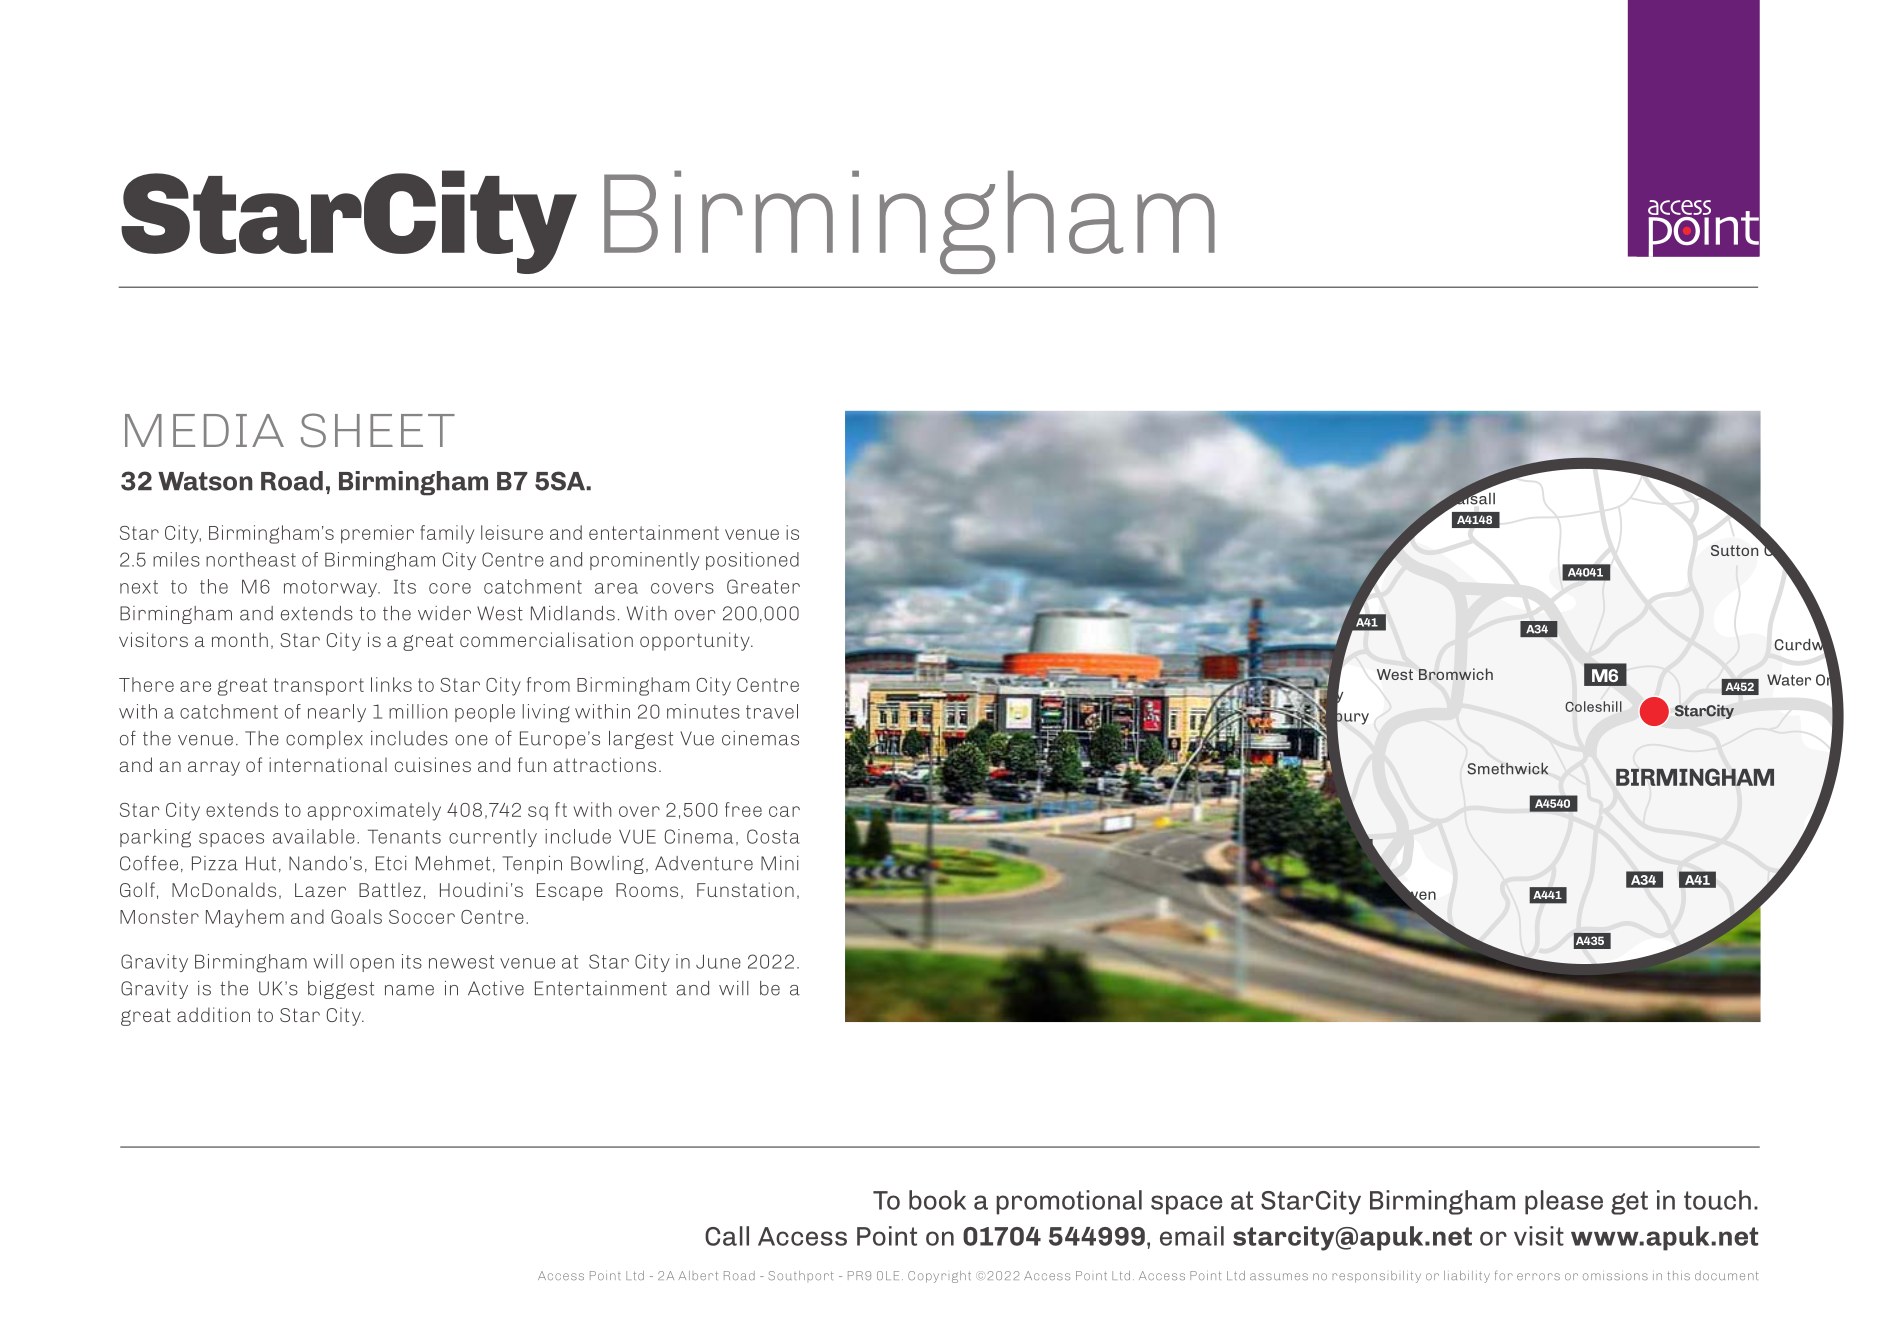 This page has width=1880, height=1329. What do you see at coordinates (1456, 674) in the page?
I see `Bromwich` at bounding box center [1456, 674].
